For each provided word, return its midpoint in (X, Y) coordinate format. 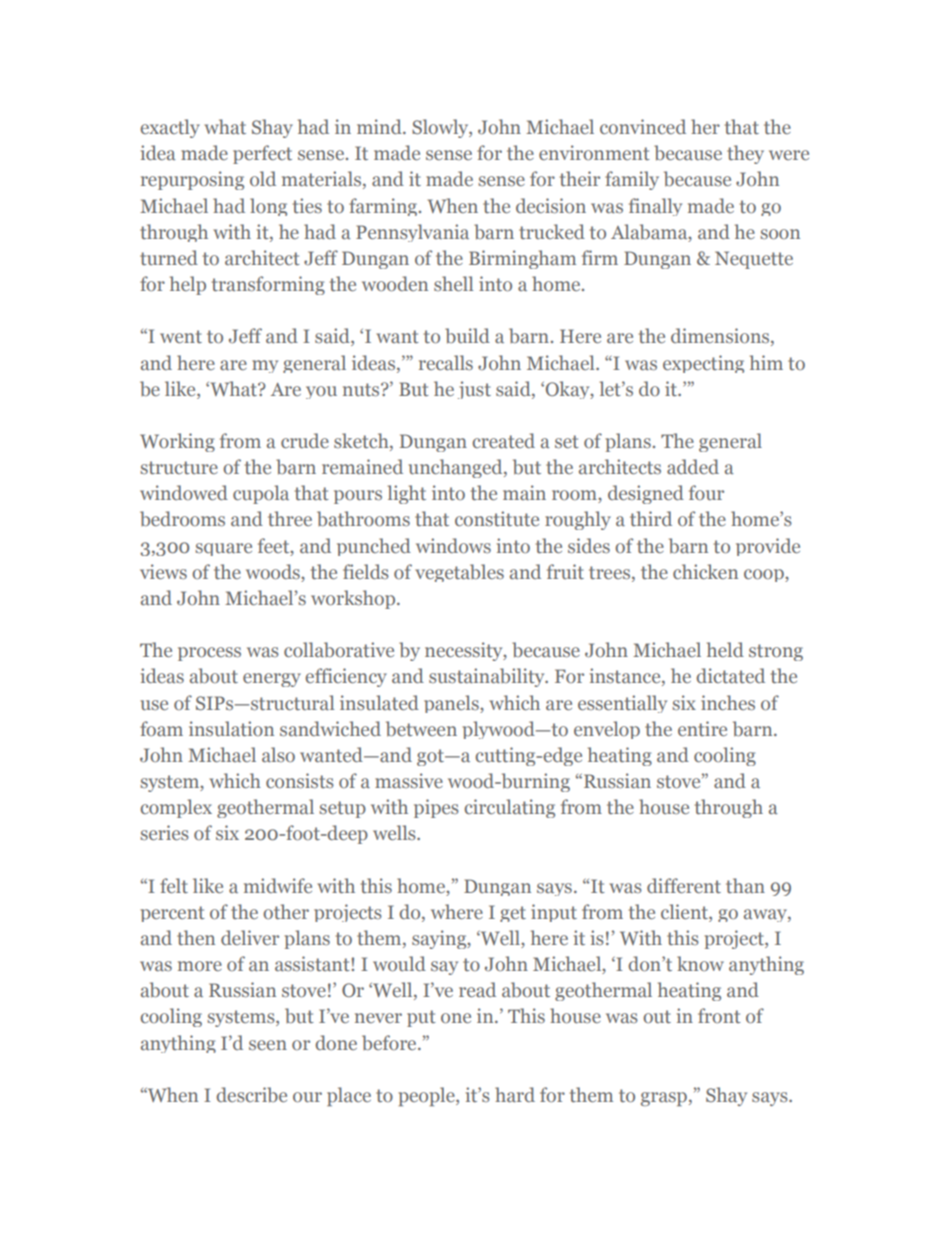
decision (551, 205)
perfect (262, 154)
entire (702, 728)
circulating (509, 808)
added (693, 466)
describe (251, 1095)
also (278, 754)
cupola (261, 494)
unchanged (456, 468)
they (745, 154)
